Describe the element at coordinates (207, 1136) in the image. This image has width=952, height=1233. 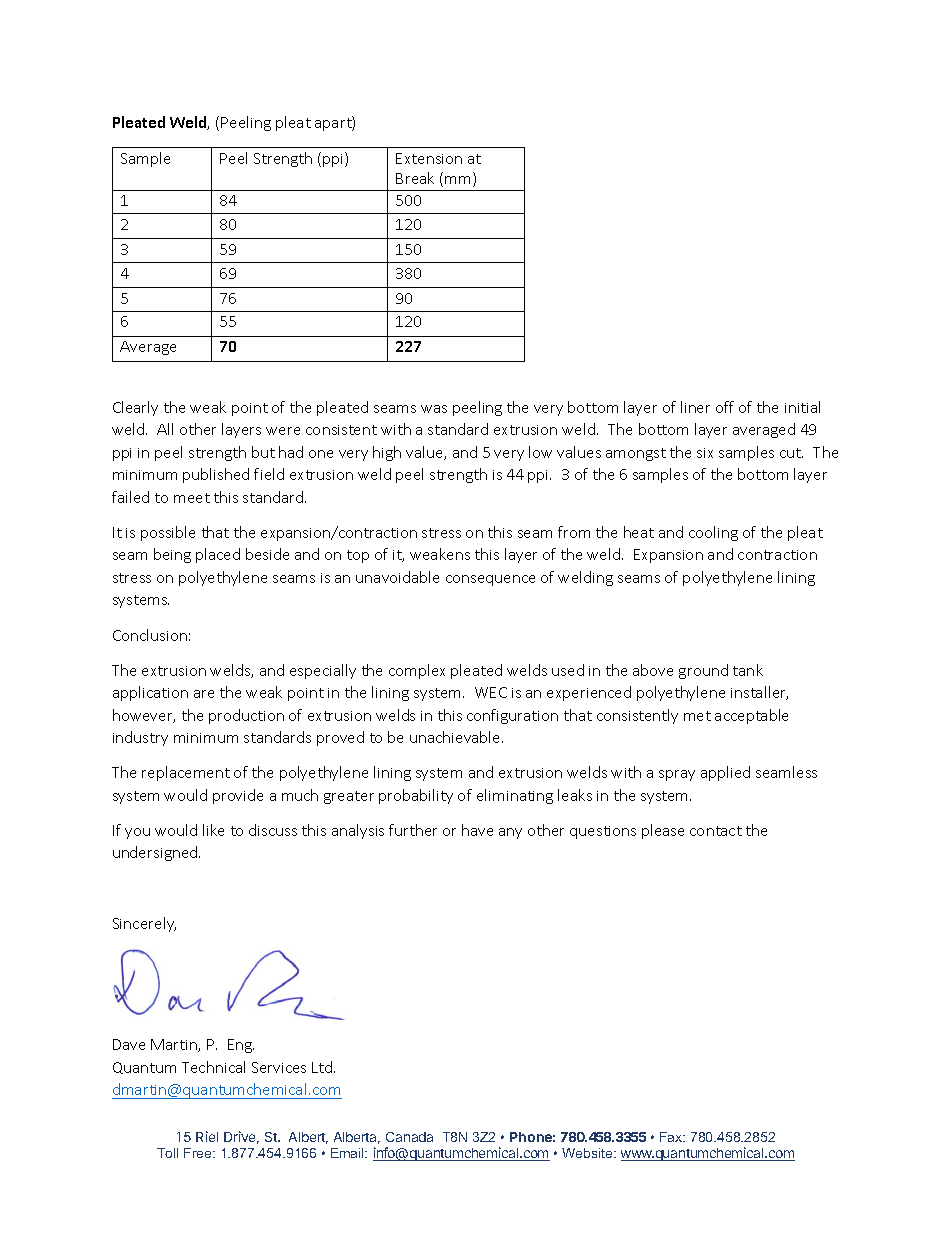
I see `Riel` at that location.
